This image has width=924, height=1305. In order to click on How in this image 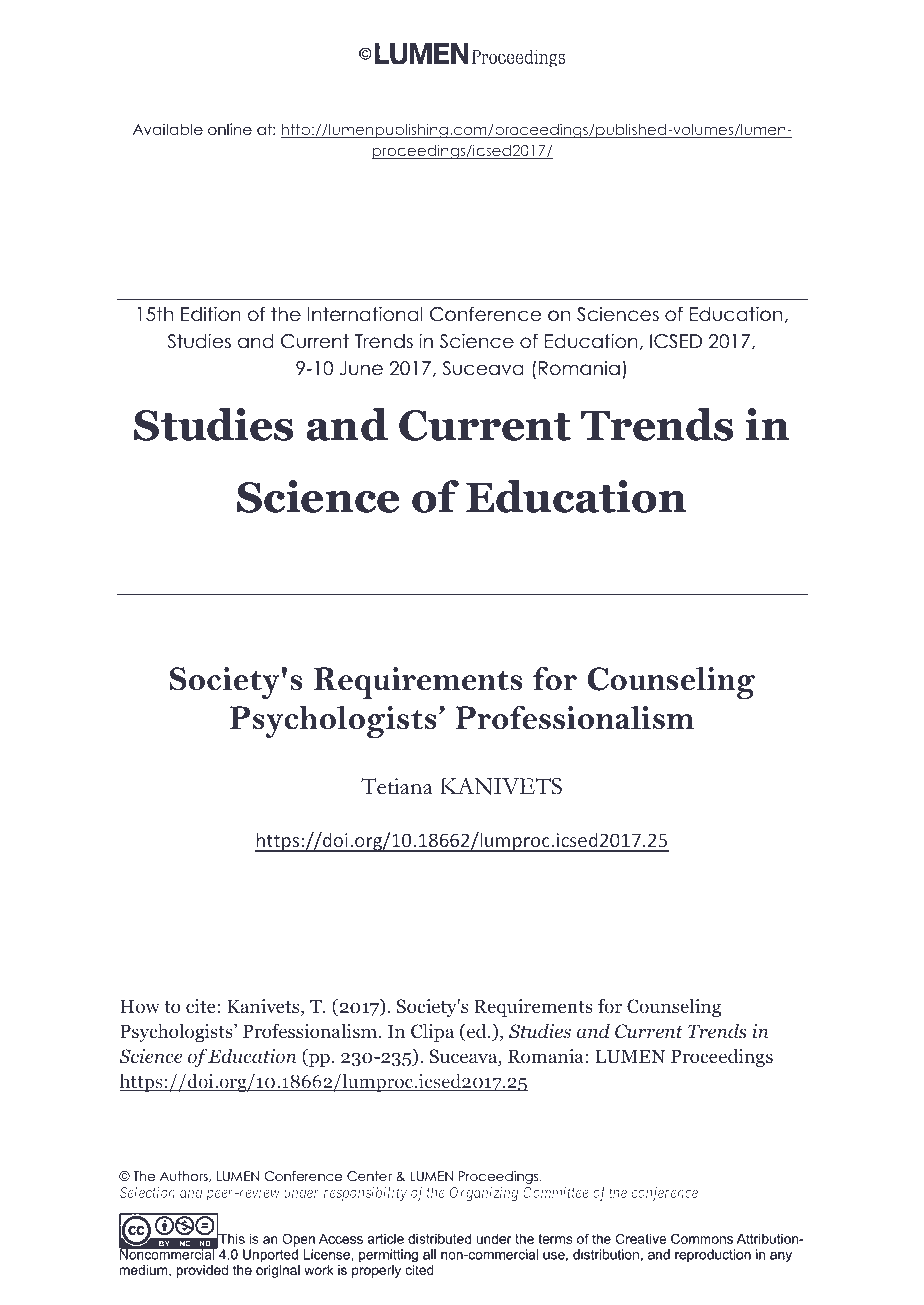, I will do `click(140, 1006)`.
